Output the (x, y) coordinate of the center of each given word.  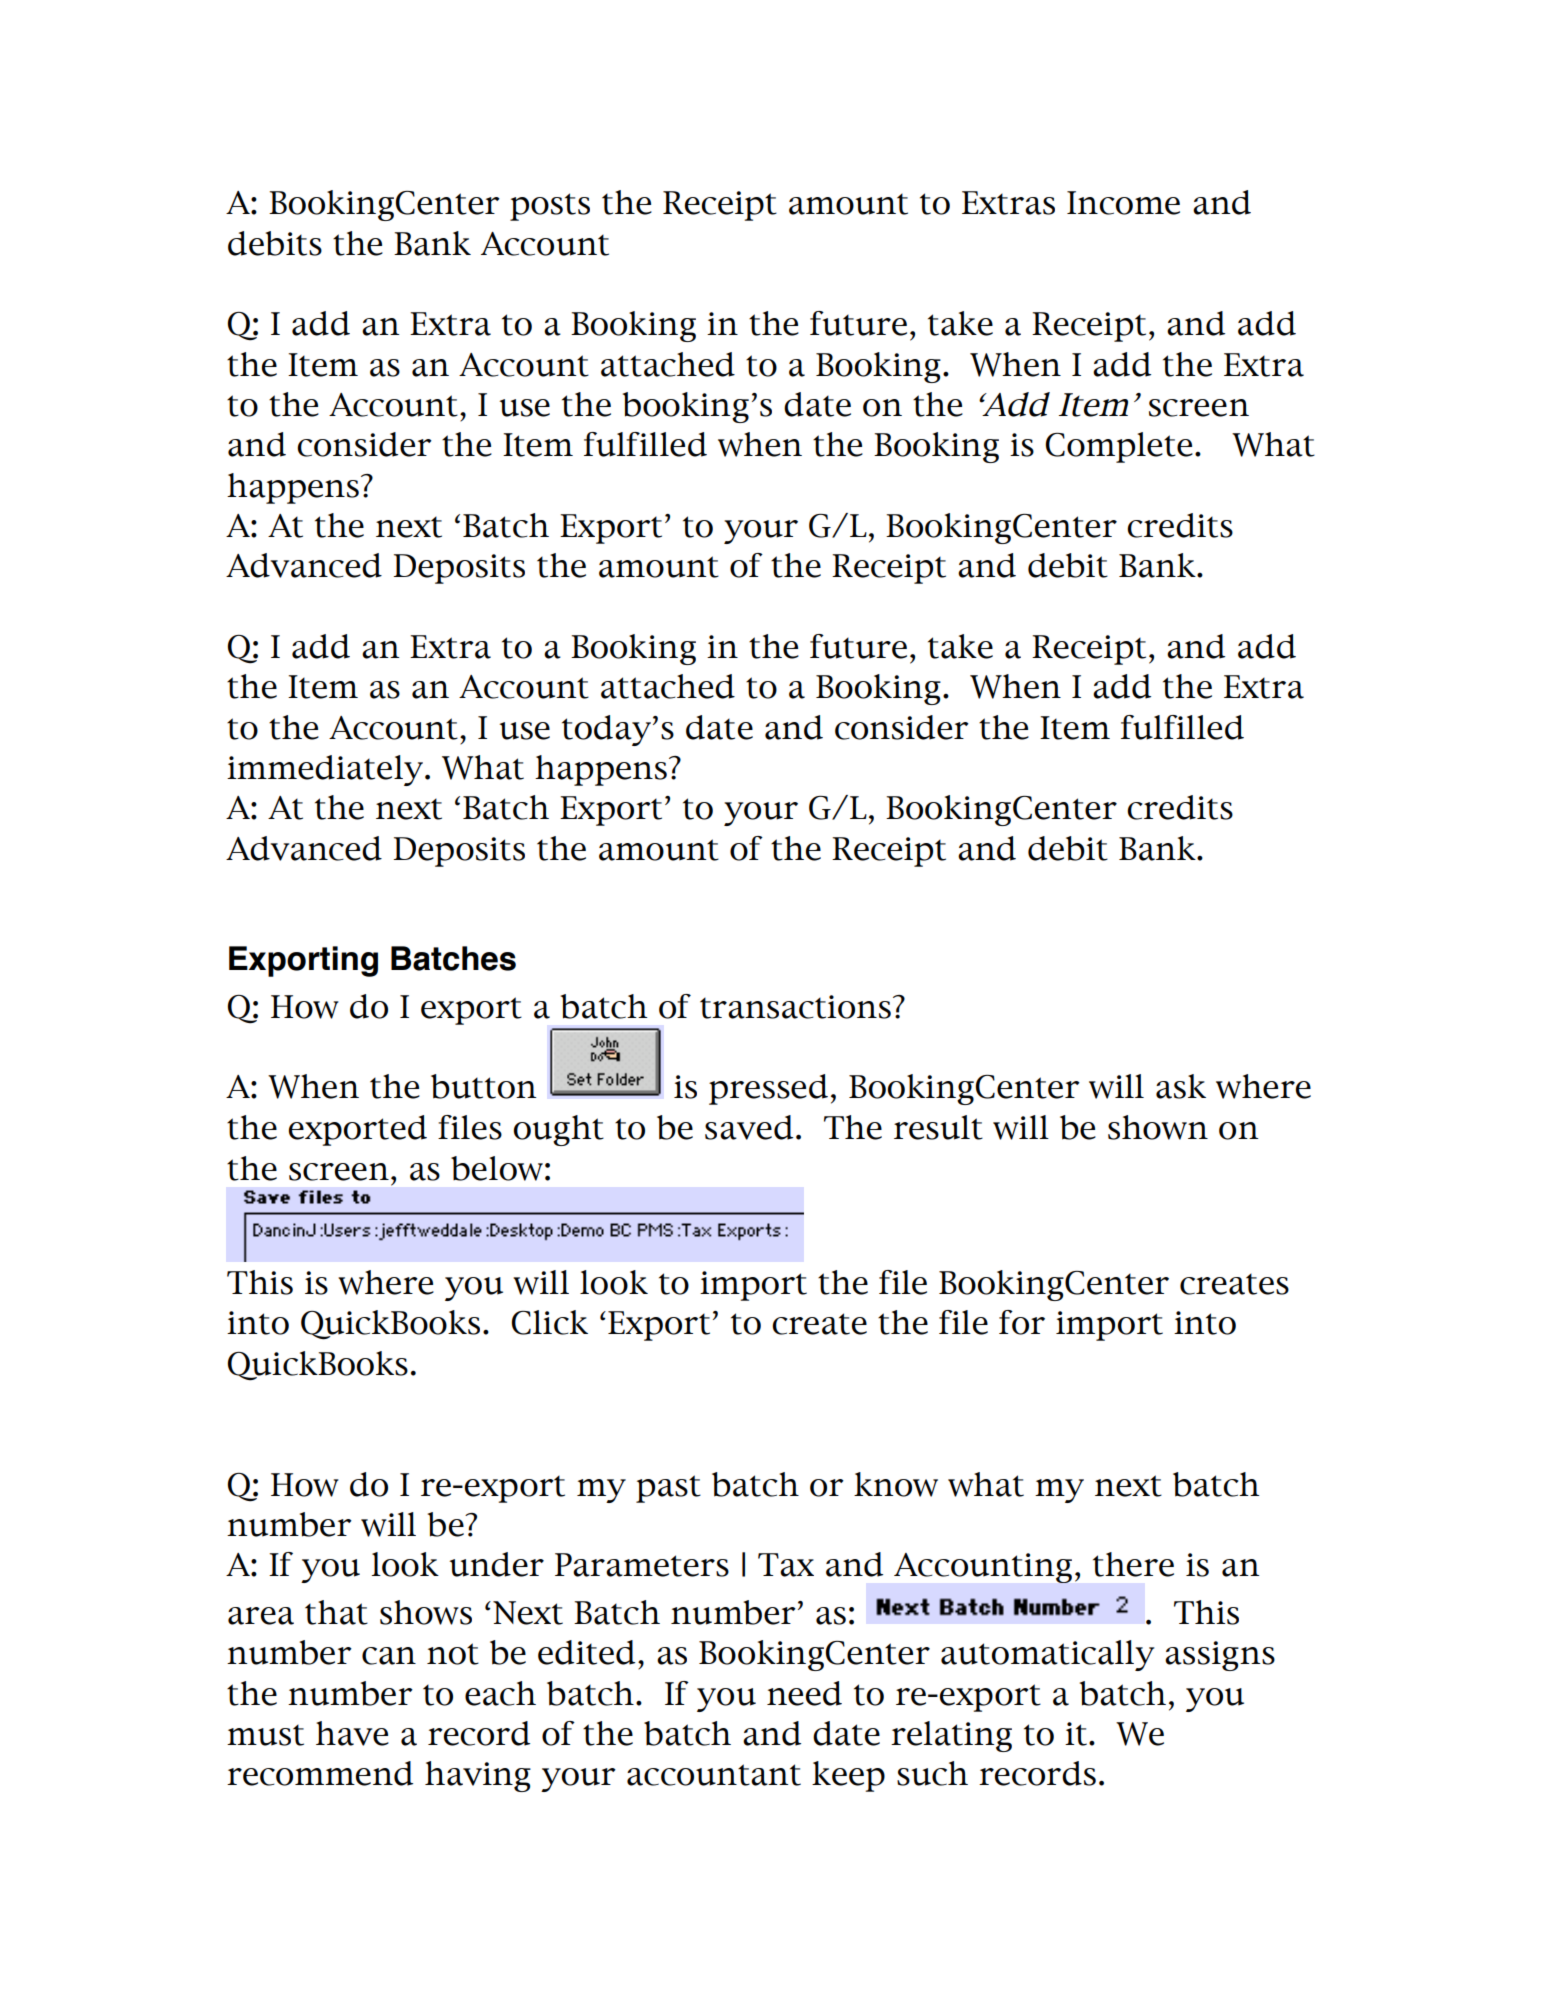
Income (1123, 203)
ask (1181, 1086)
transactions (795, 1007)
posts (550, 207)
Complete (1119, 447)
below (497, 1168)
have (352, 1733)
